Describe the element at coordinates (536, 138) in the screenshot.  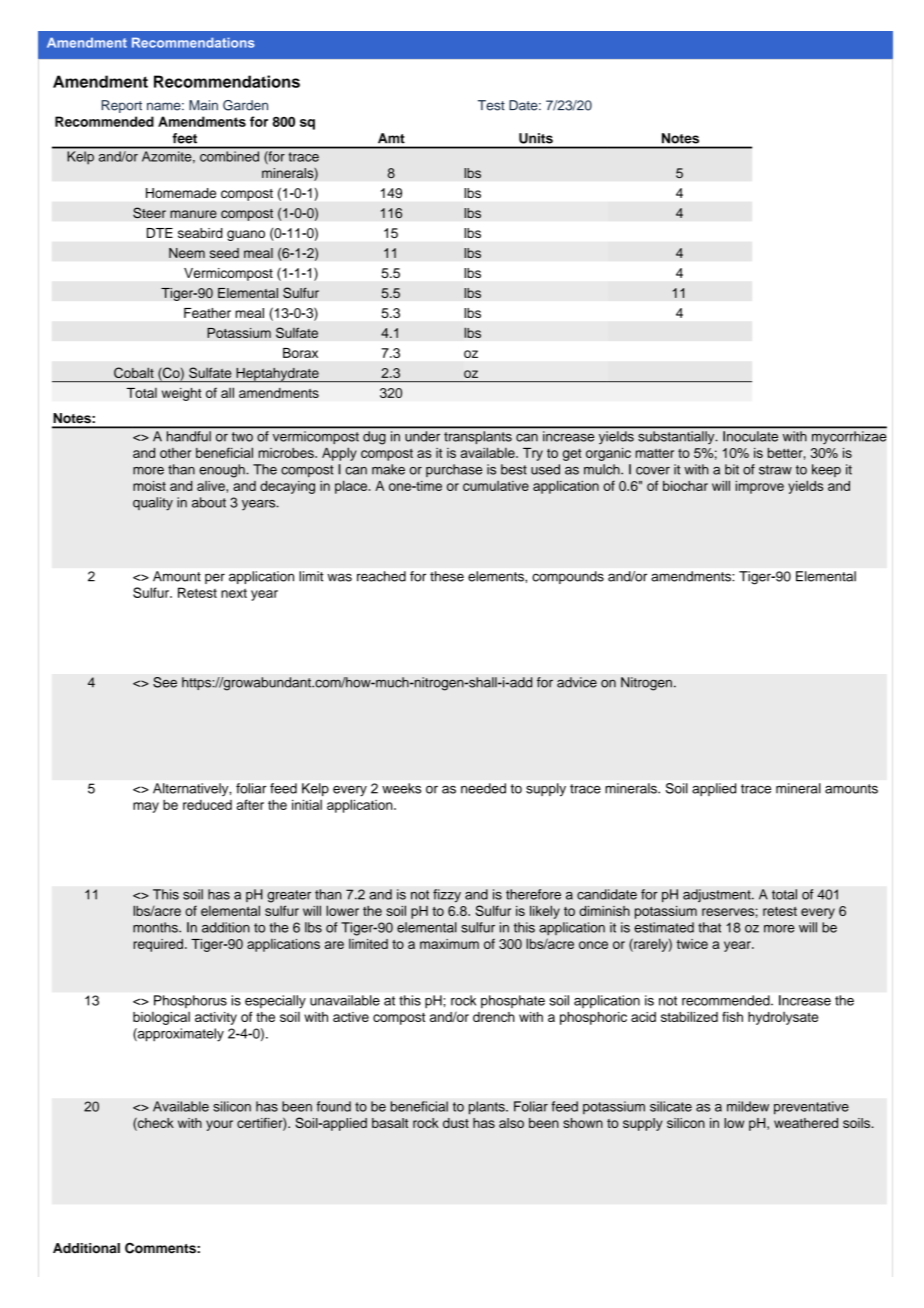
I see `Units` at that location.
